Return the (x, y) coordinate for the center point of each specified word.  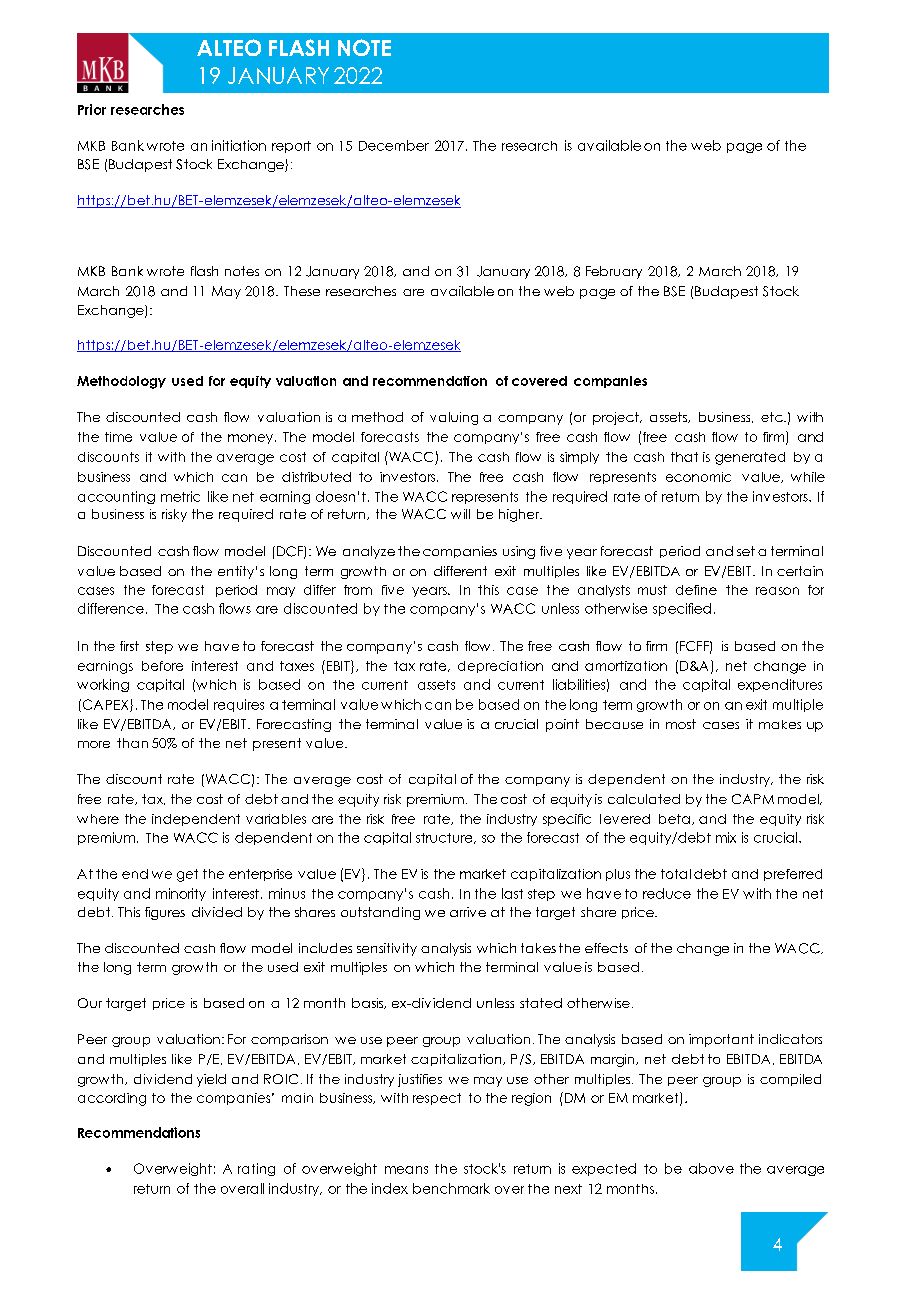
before (162, 666)
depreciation (500, 667)
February (614, 272)
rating (256, 1169)
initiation (239, 145)
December (394, 145)
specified (682, 609)
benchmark (451, 1188)
